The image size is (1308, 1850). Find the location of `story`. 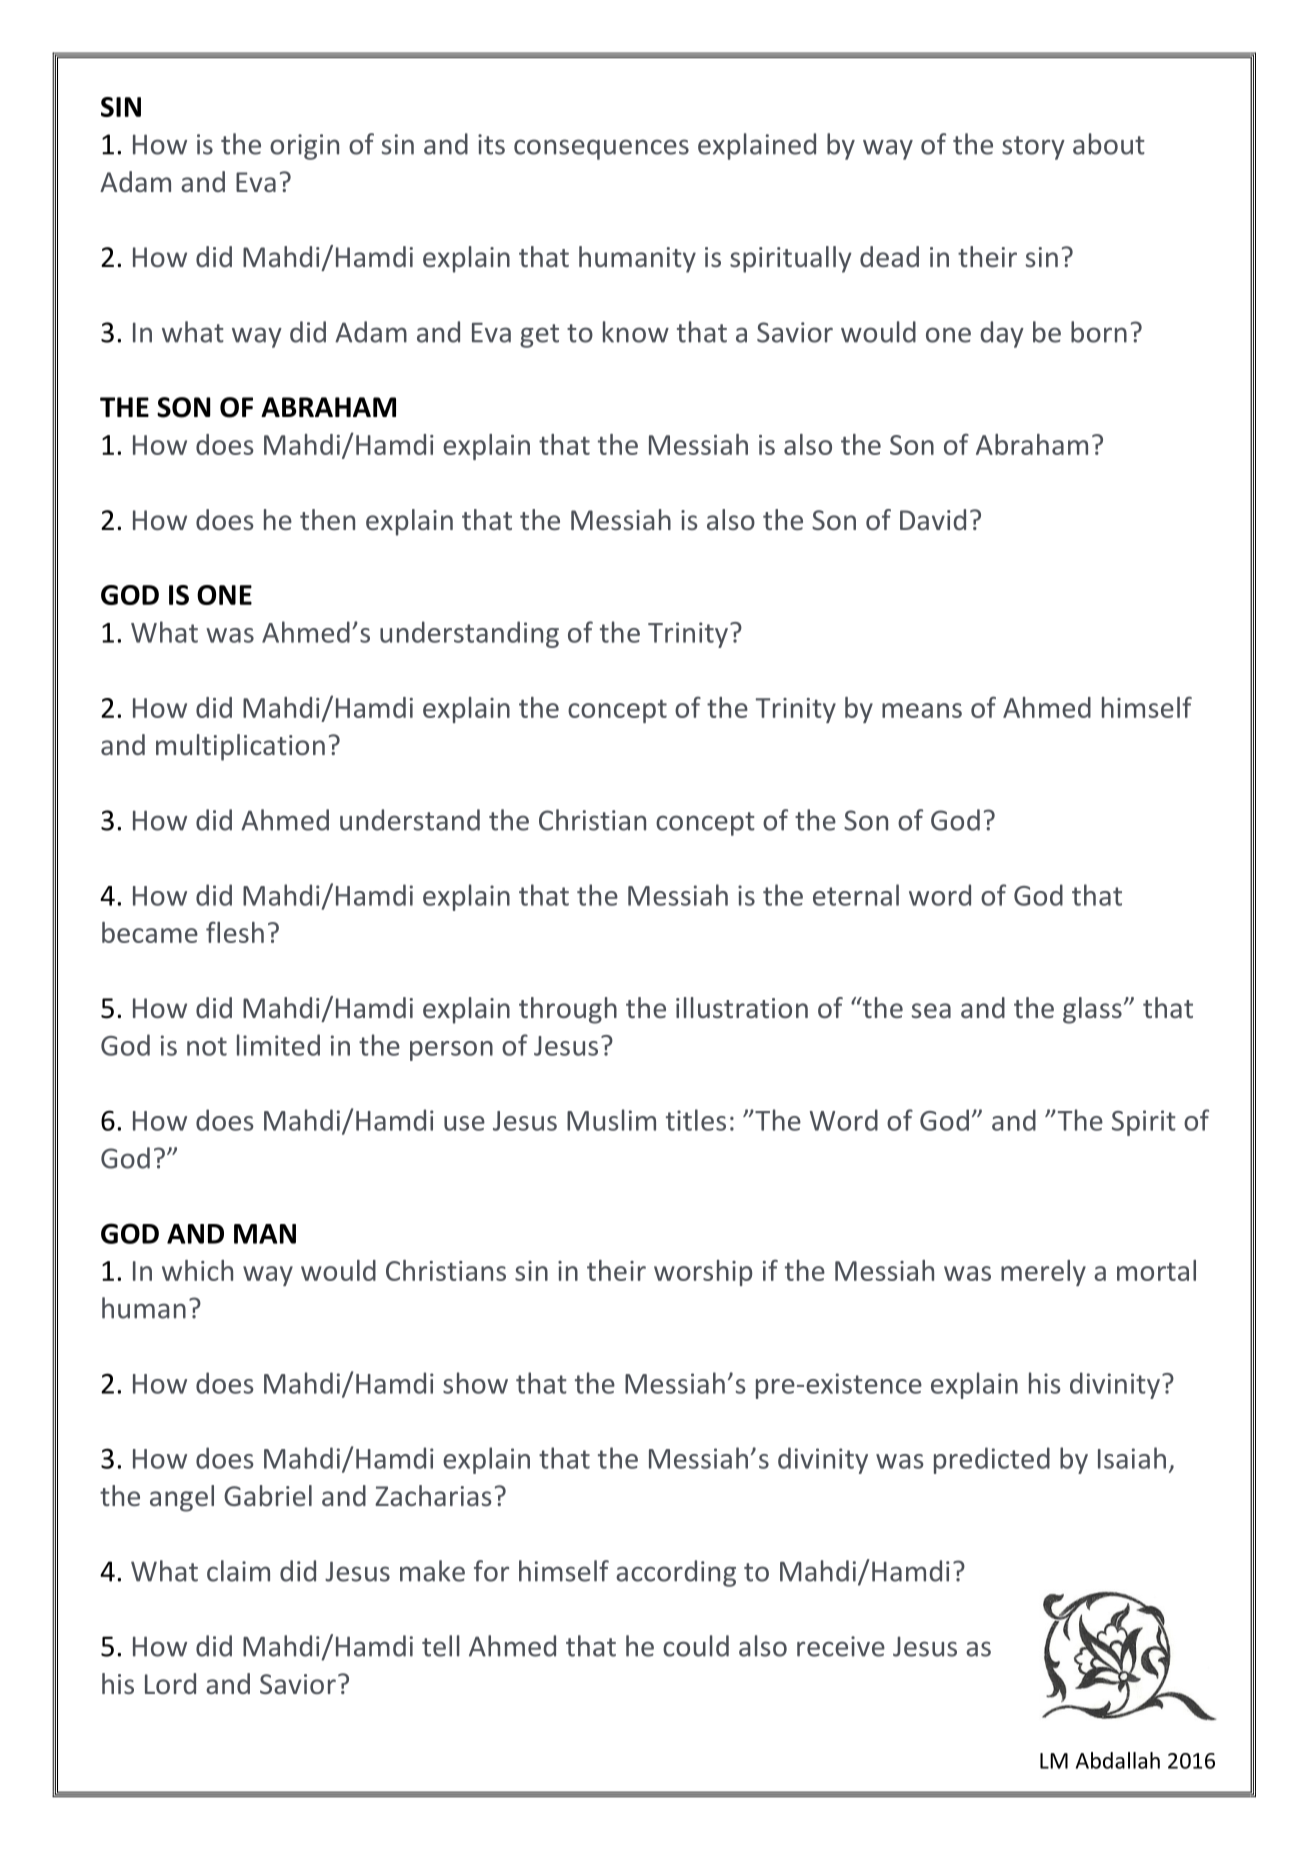

story is located at coordinates (1033, 148).
